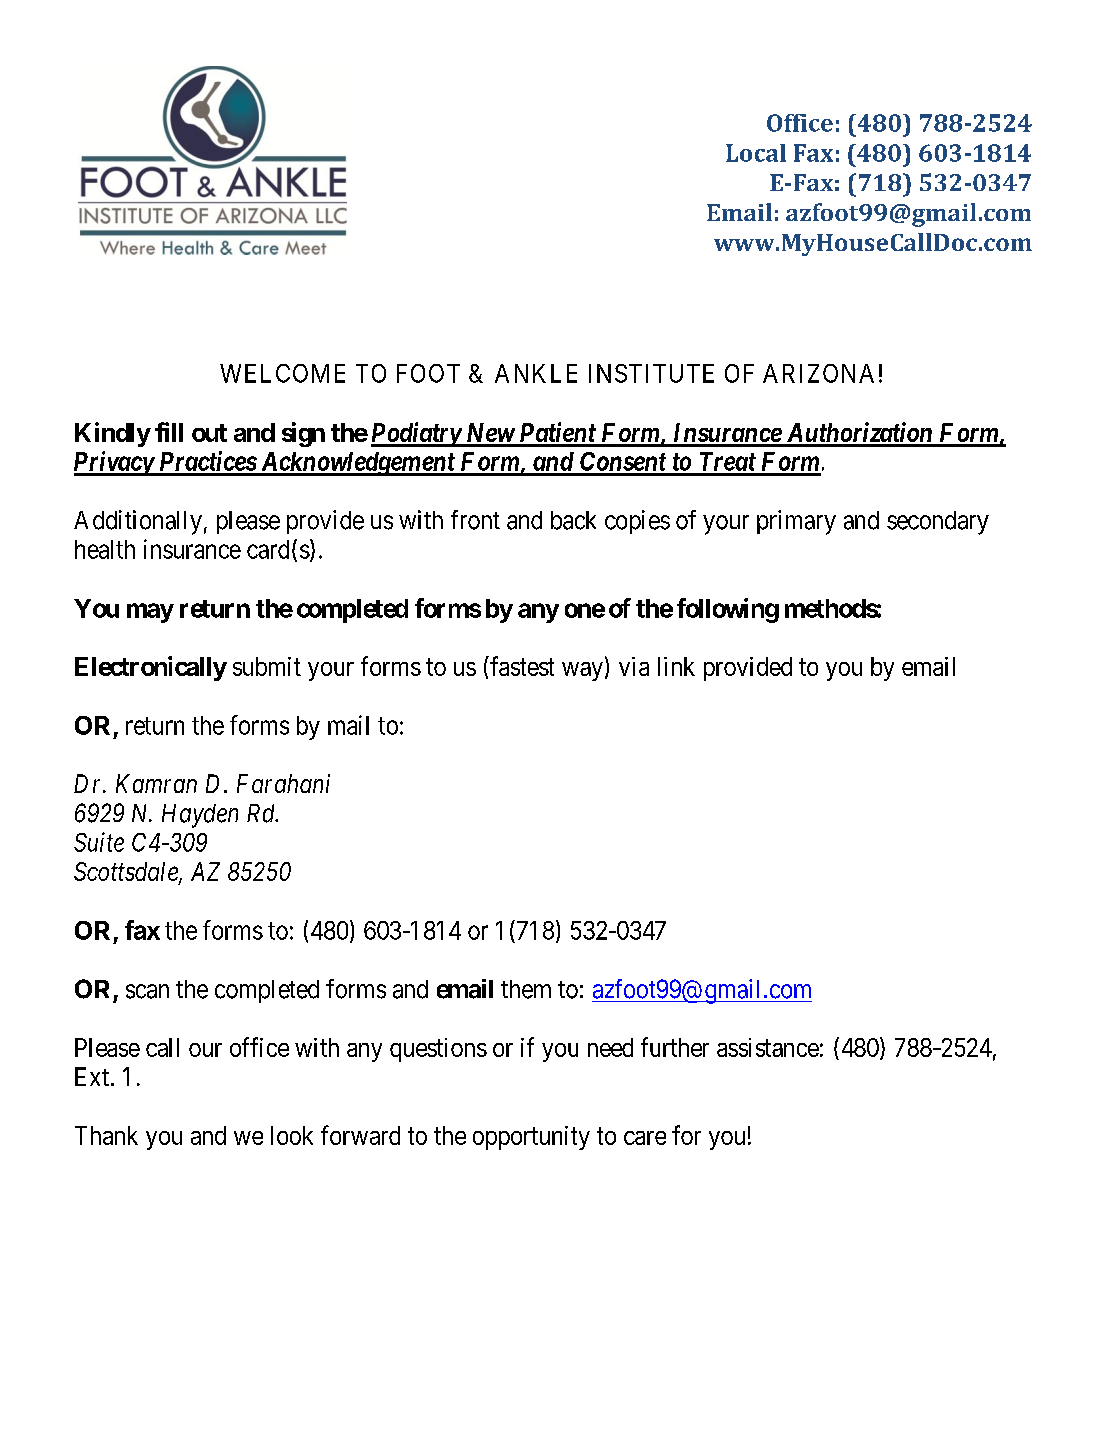  I want to click on Authorization, so click(859, 434).
